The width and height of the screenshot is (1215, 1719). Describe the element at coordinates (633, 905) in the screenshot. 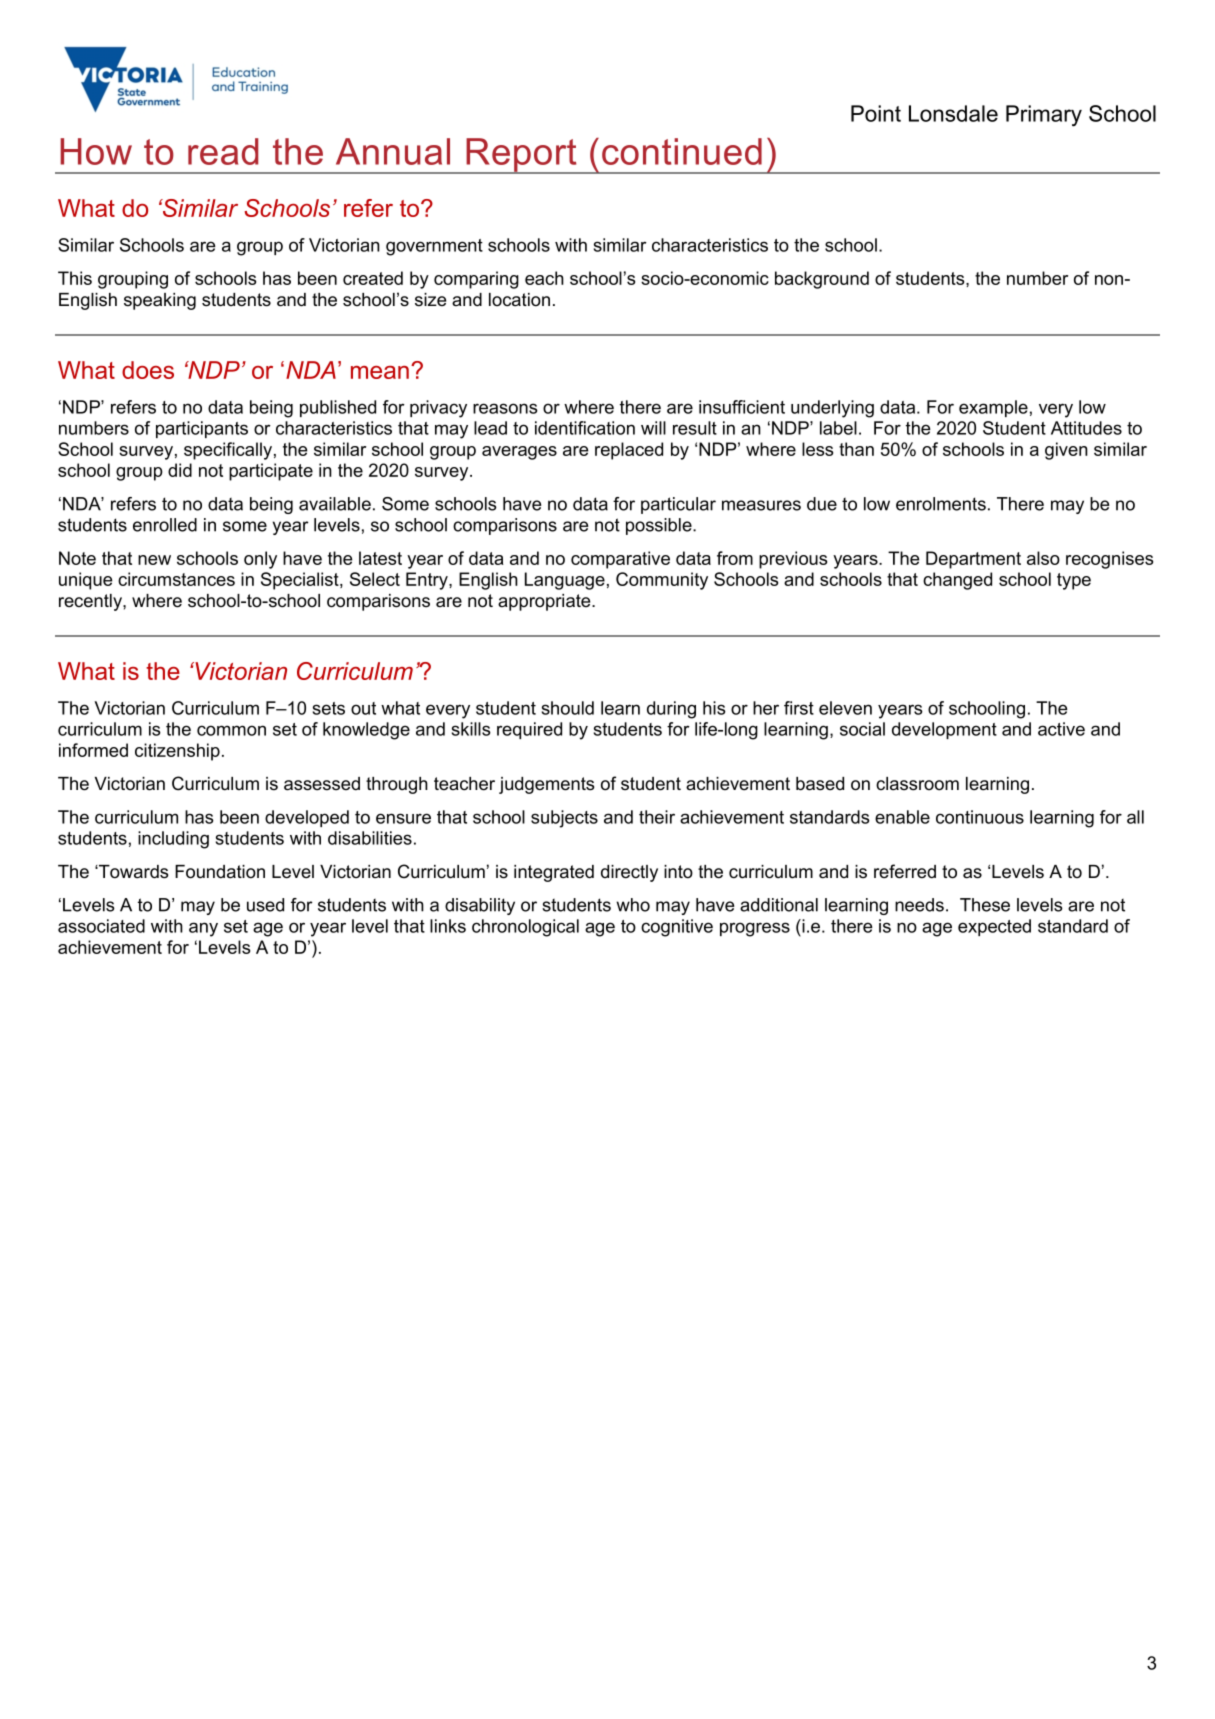

I see `who` at that location.
